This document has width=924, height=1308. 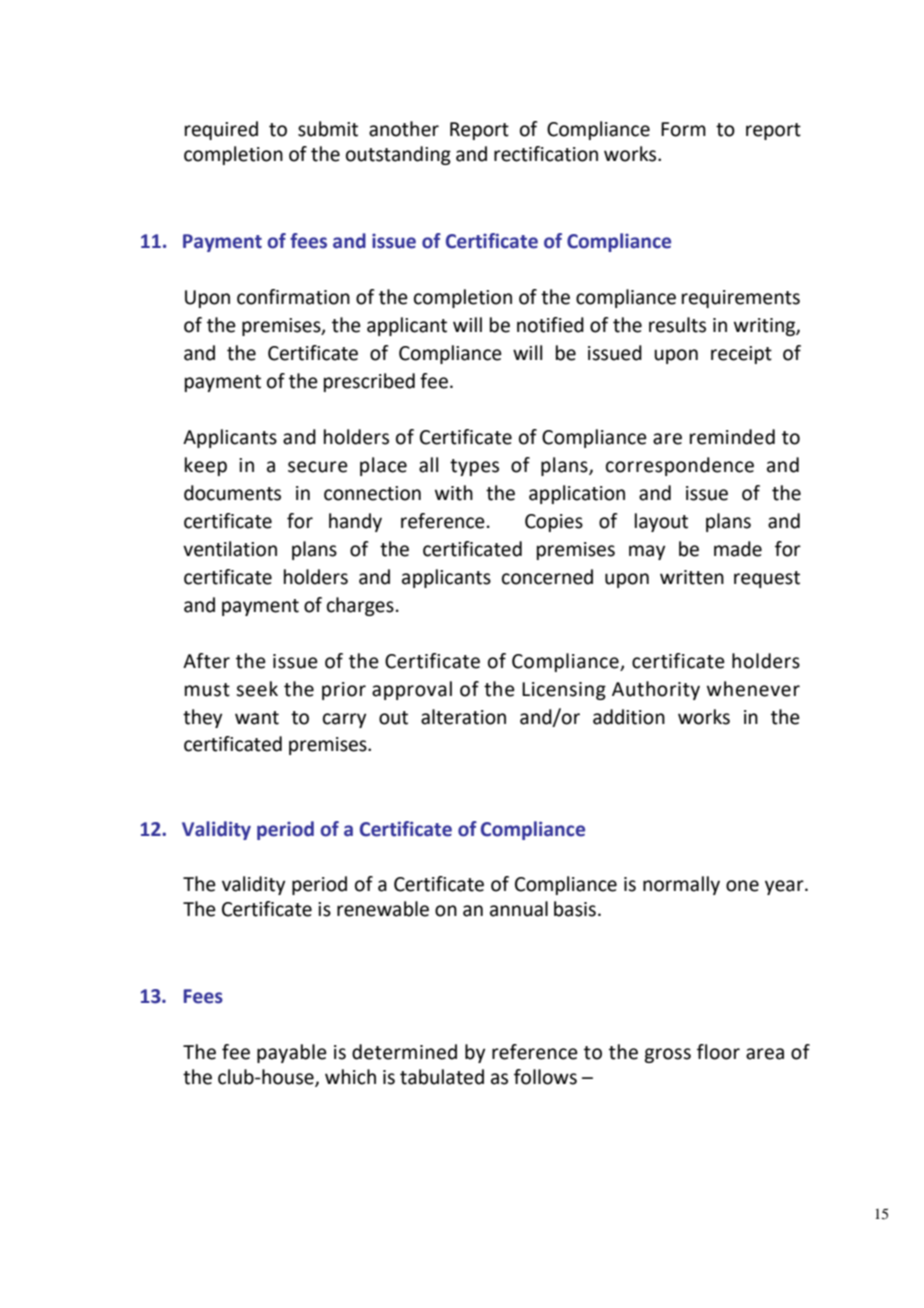 I want to click on receipt, so click(x=741, y=355).
